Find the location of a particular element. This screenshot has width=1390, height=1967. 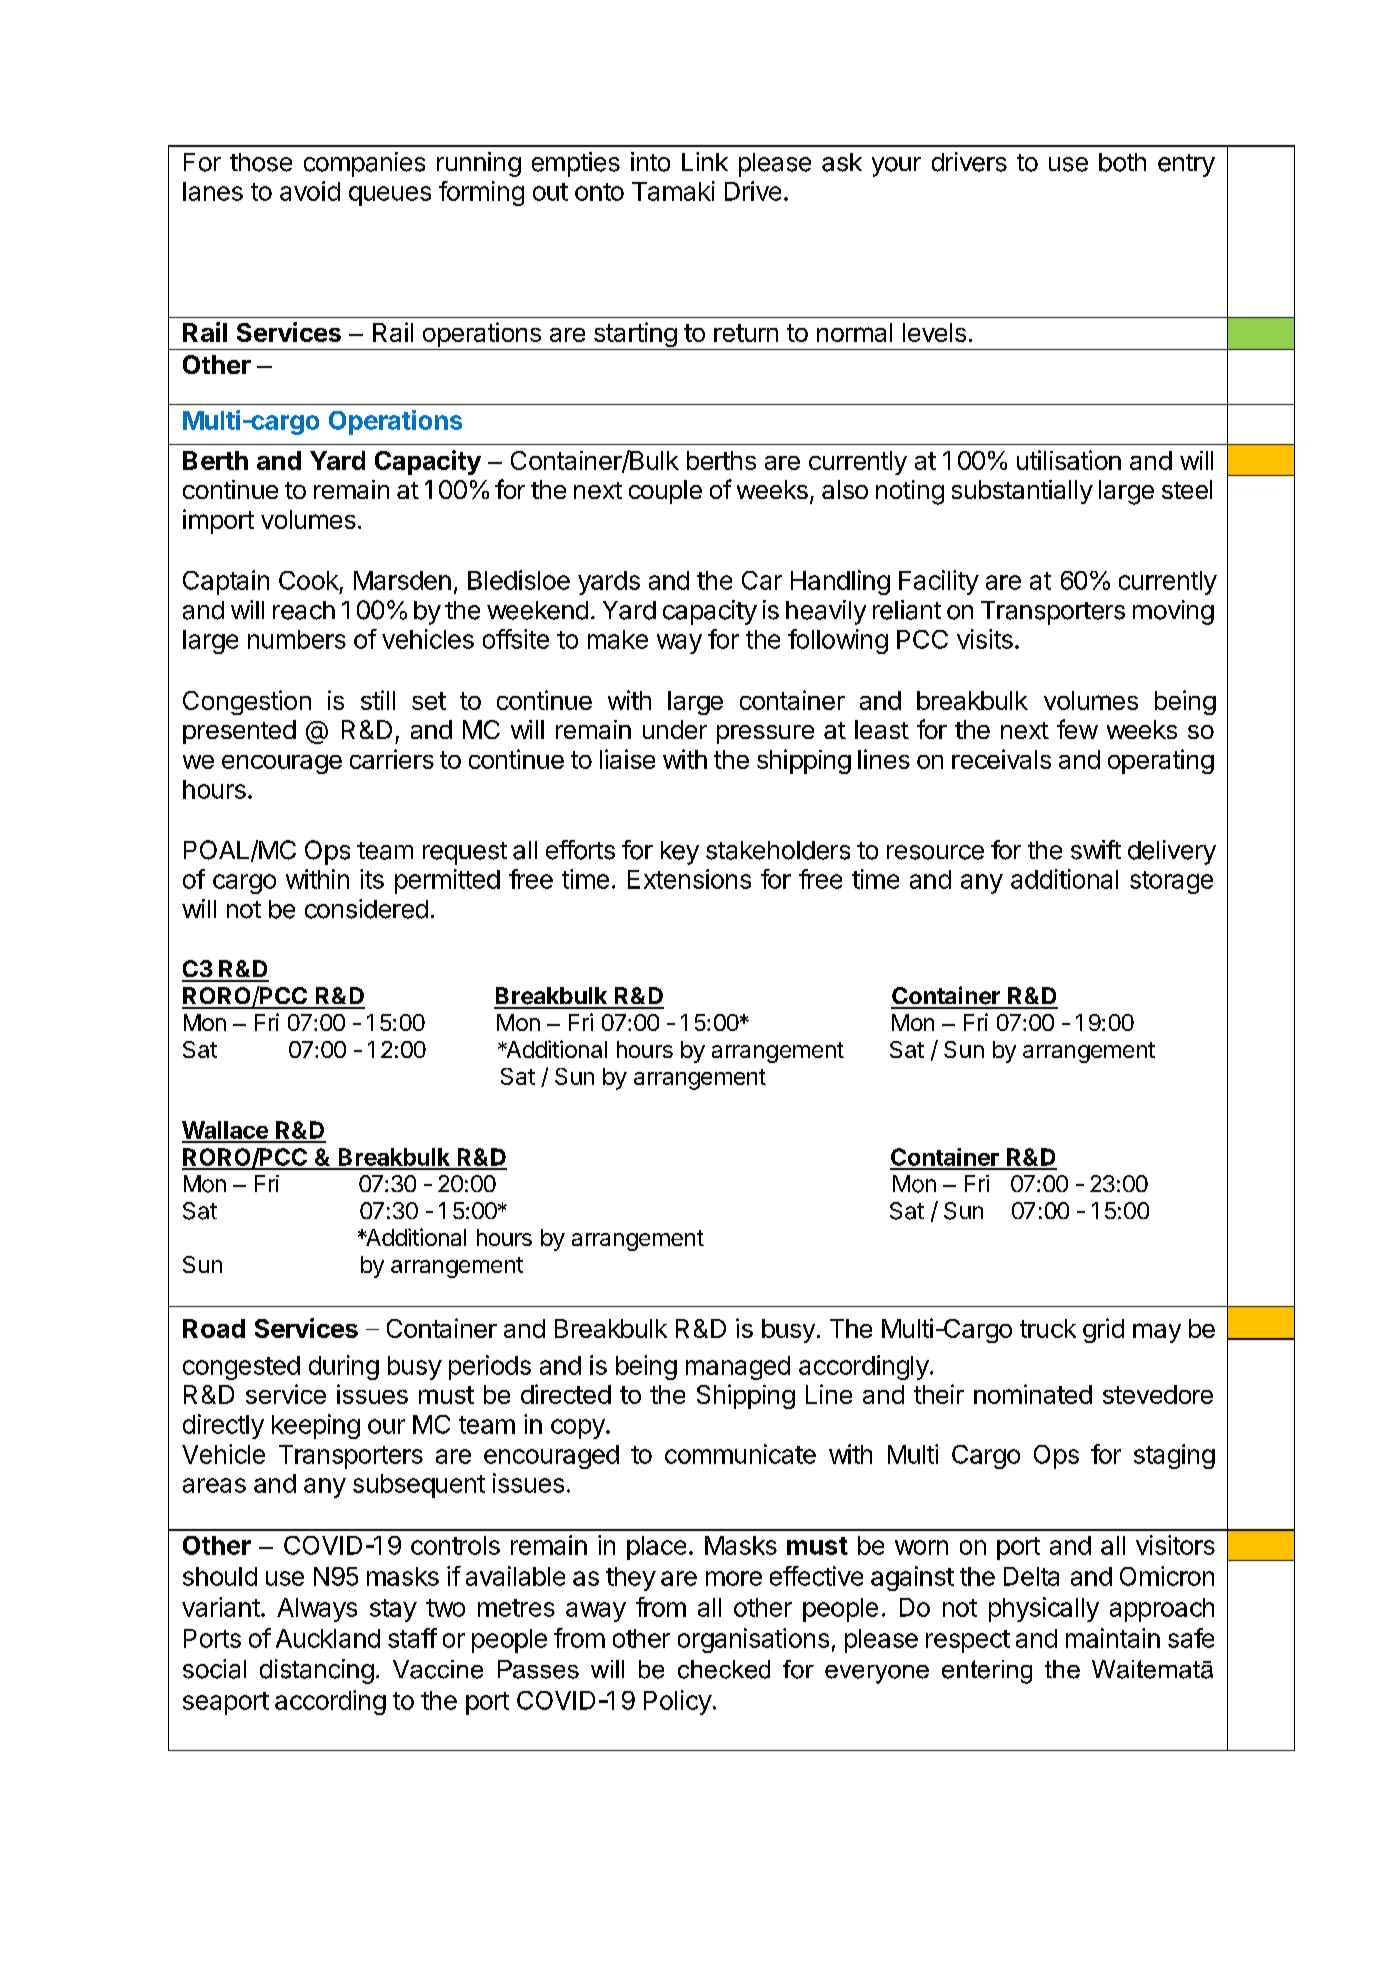

considered is located at coordinates (366, 909).
